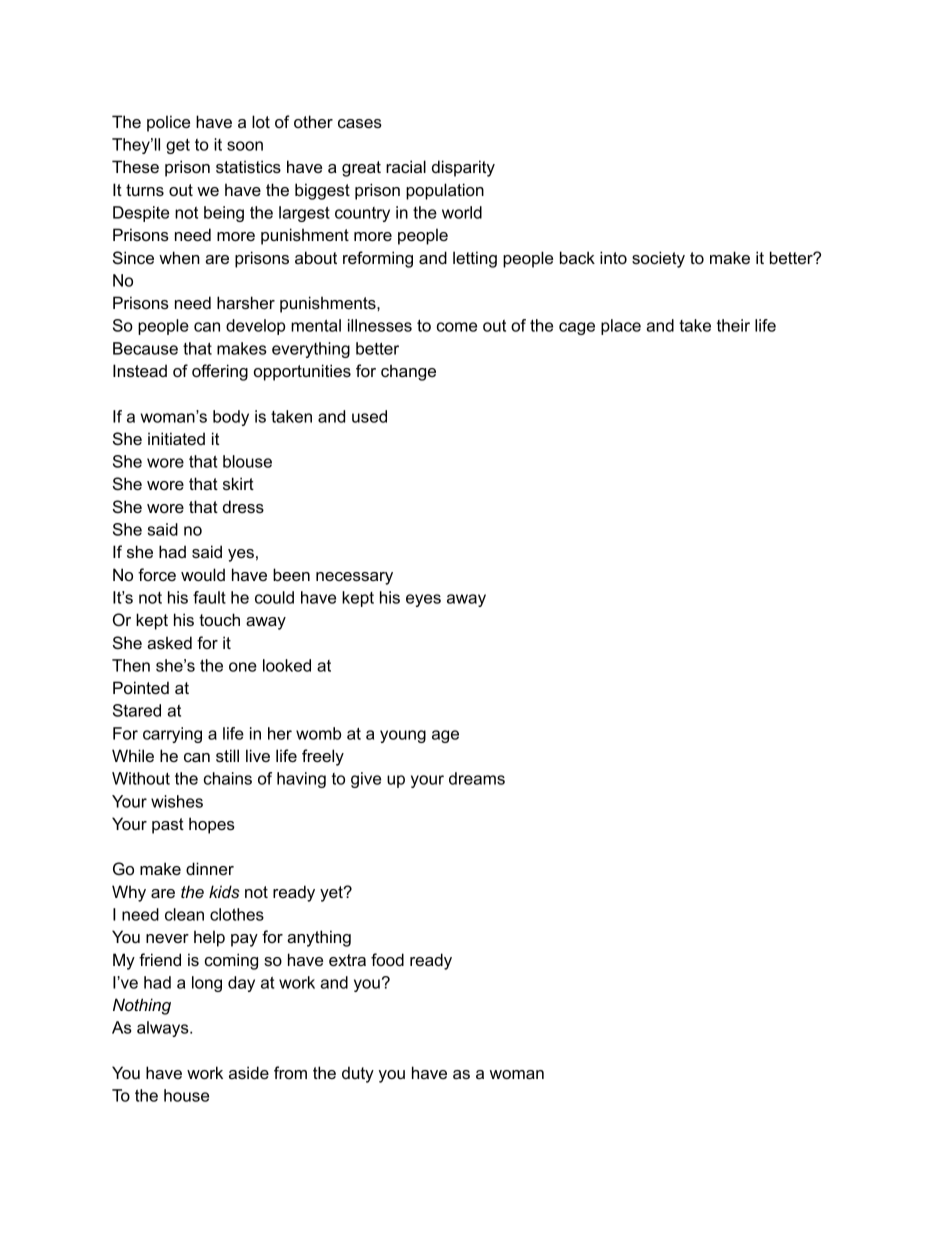 The width and height of the screenshot is (952, 1233). Describe the element at coordinates (186, 1095) in the screenshot. I see `house` at that location.
